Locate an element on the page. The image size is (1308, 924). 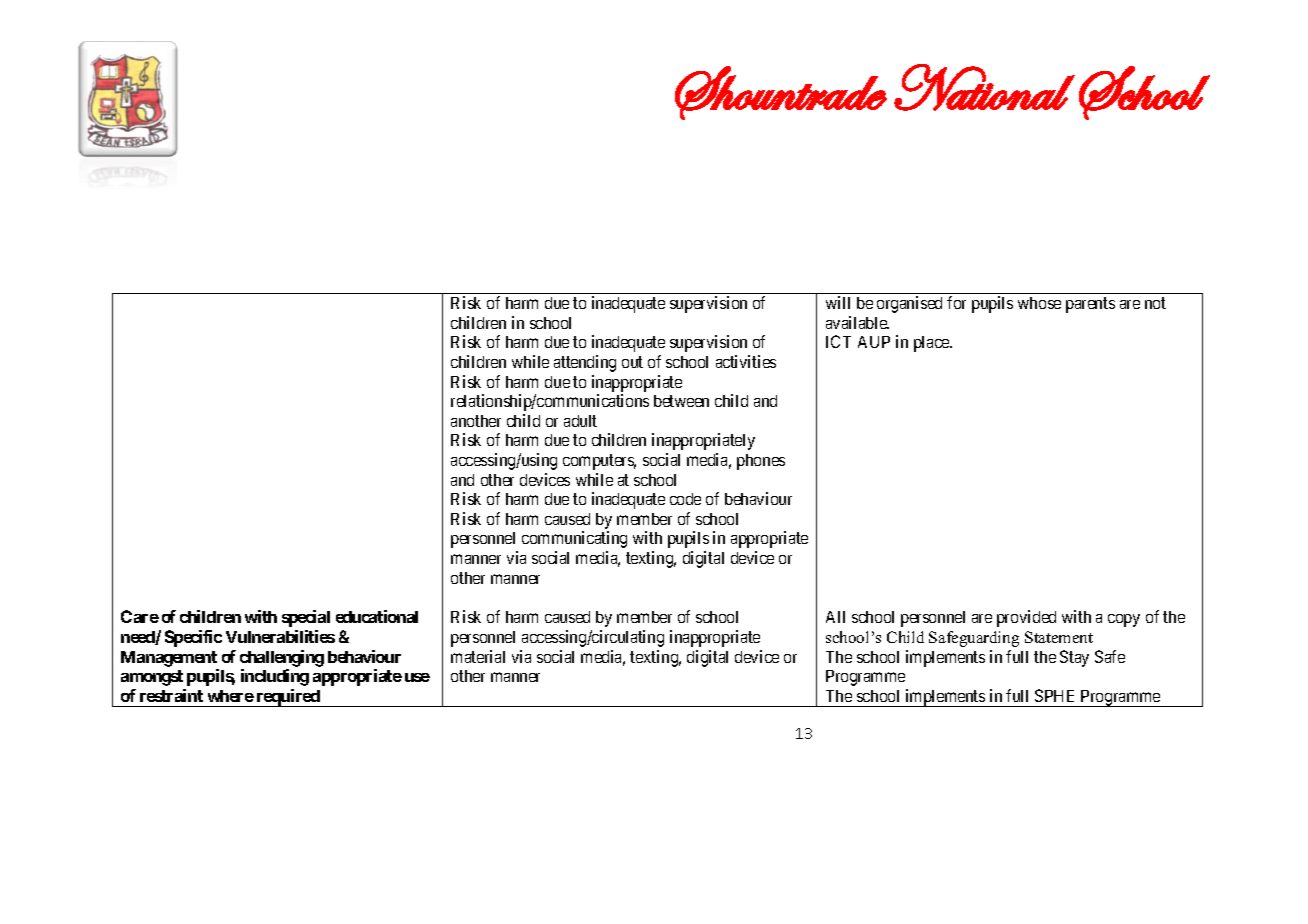
will is located at coordinates (838, 302).
